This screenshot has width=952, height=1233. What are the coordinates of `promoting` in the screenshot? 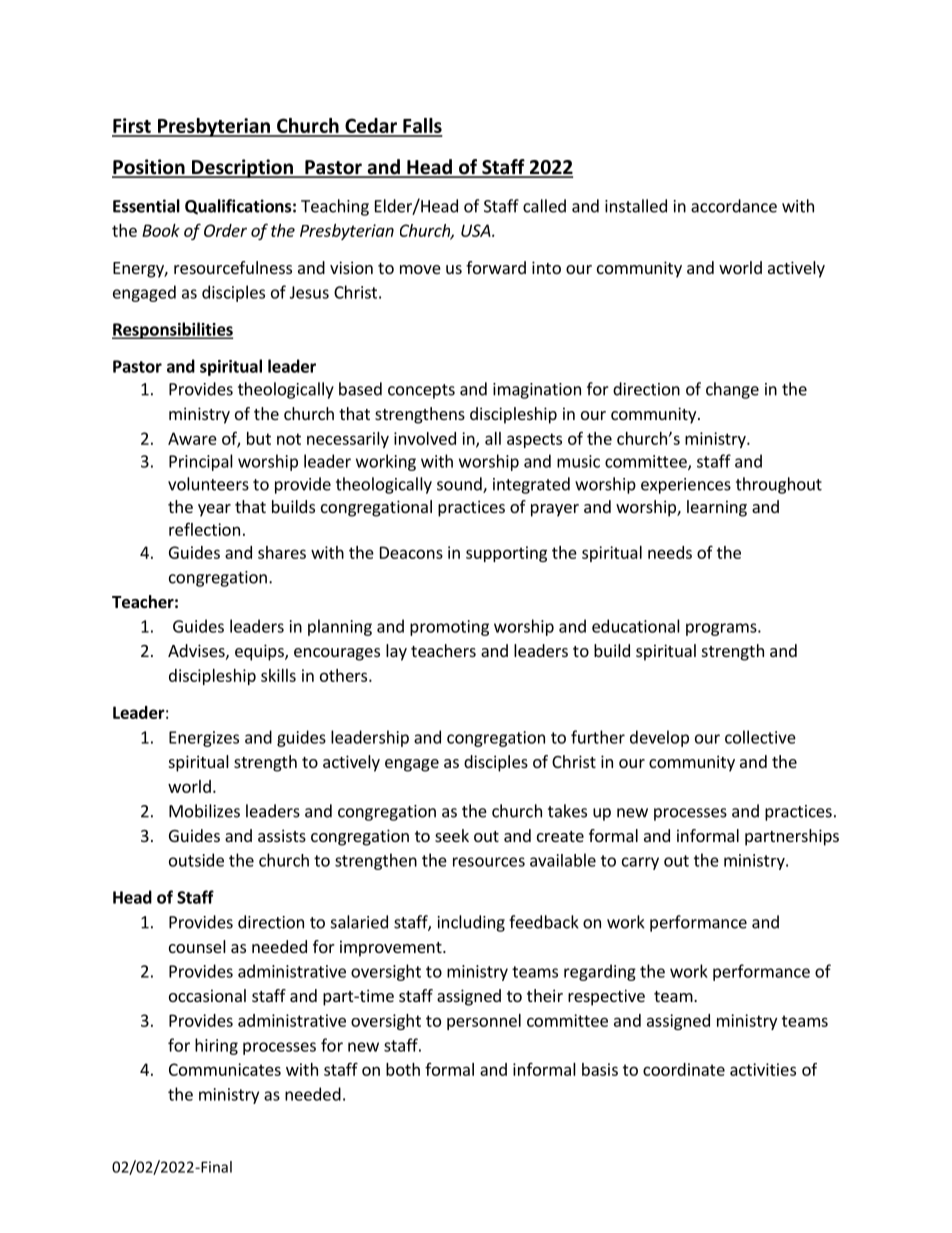 It's located at (449, 628).
